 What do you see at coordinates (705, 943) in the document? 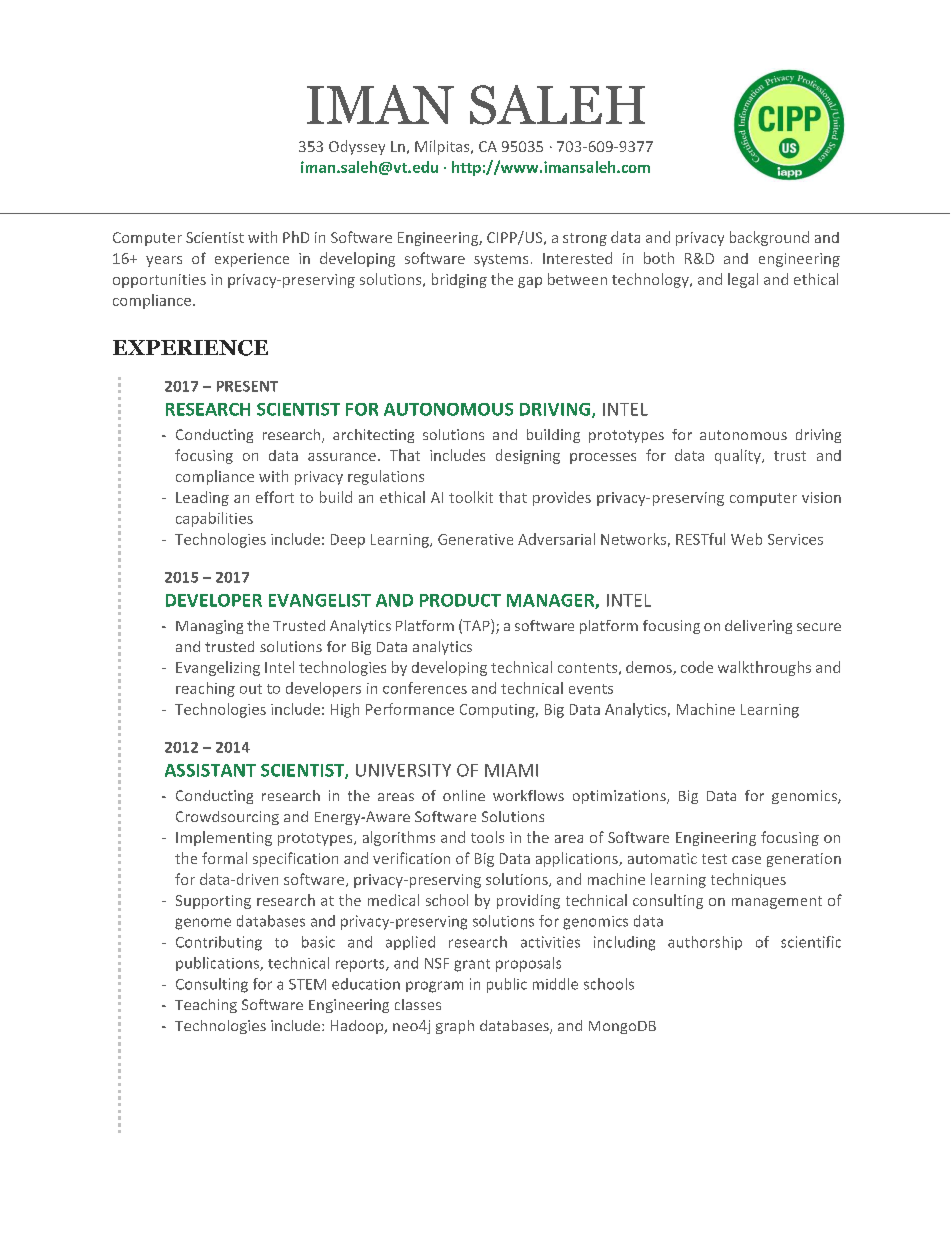
I see `authorship` at bounding box center [705, 943].
